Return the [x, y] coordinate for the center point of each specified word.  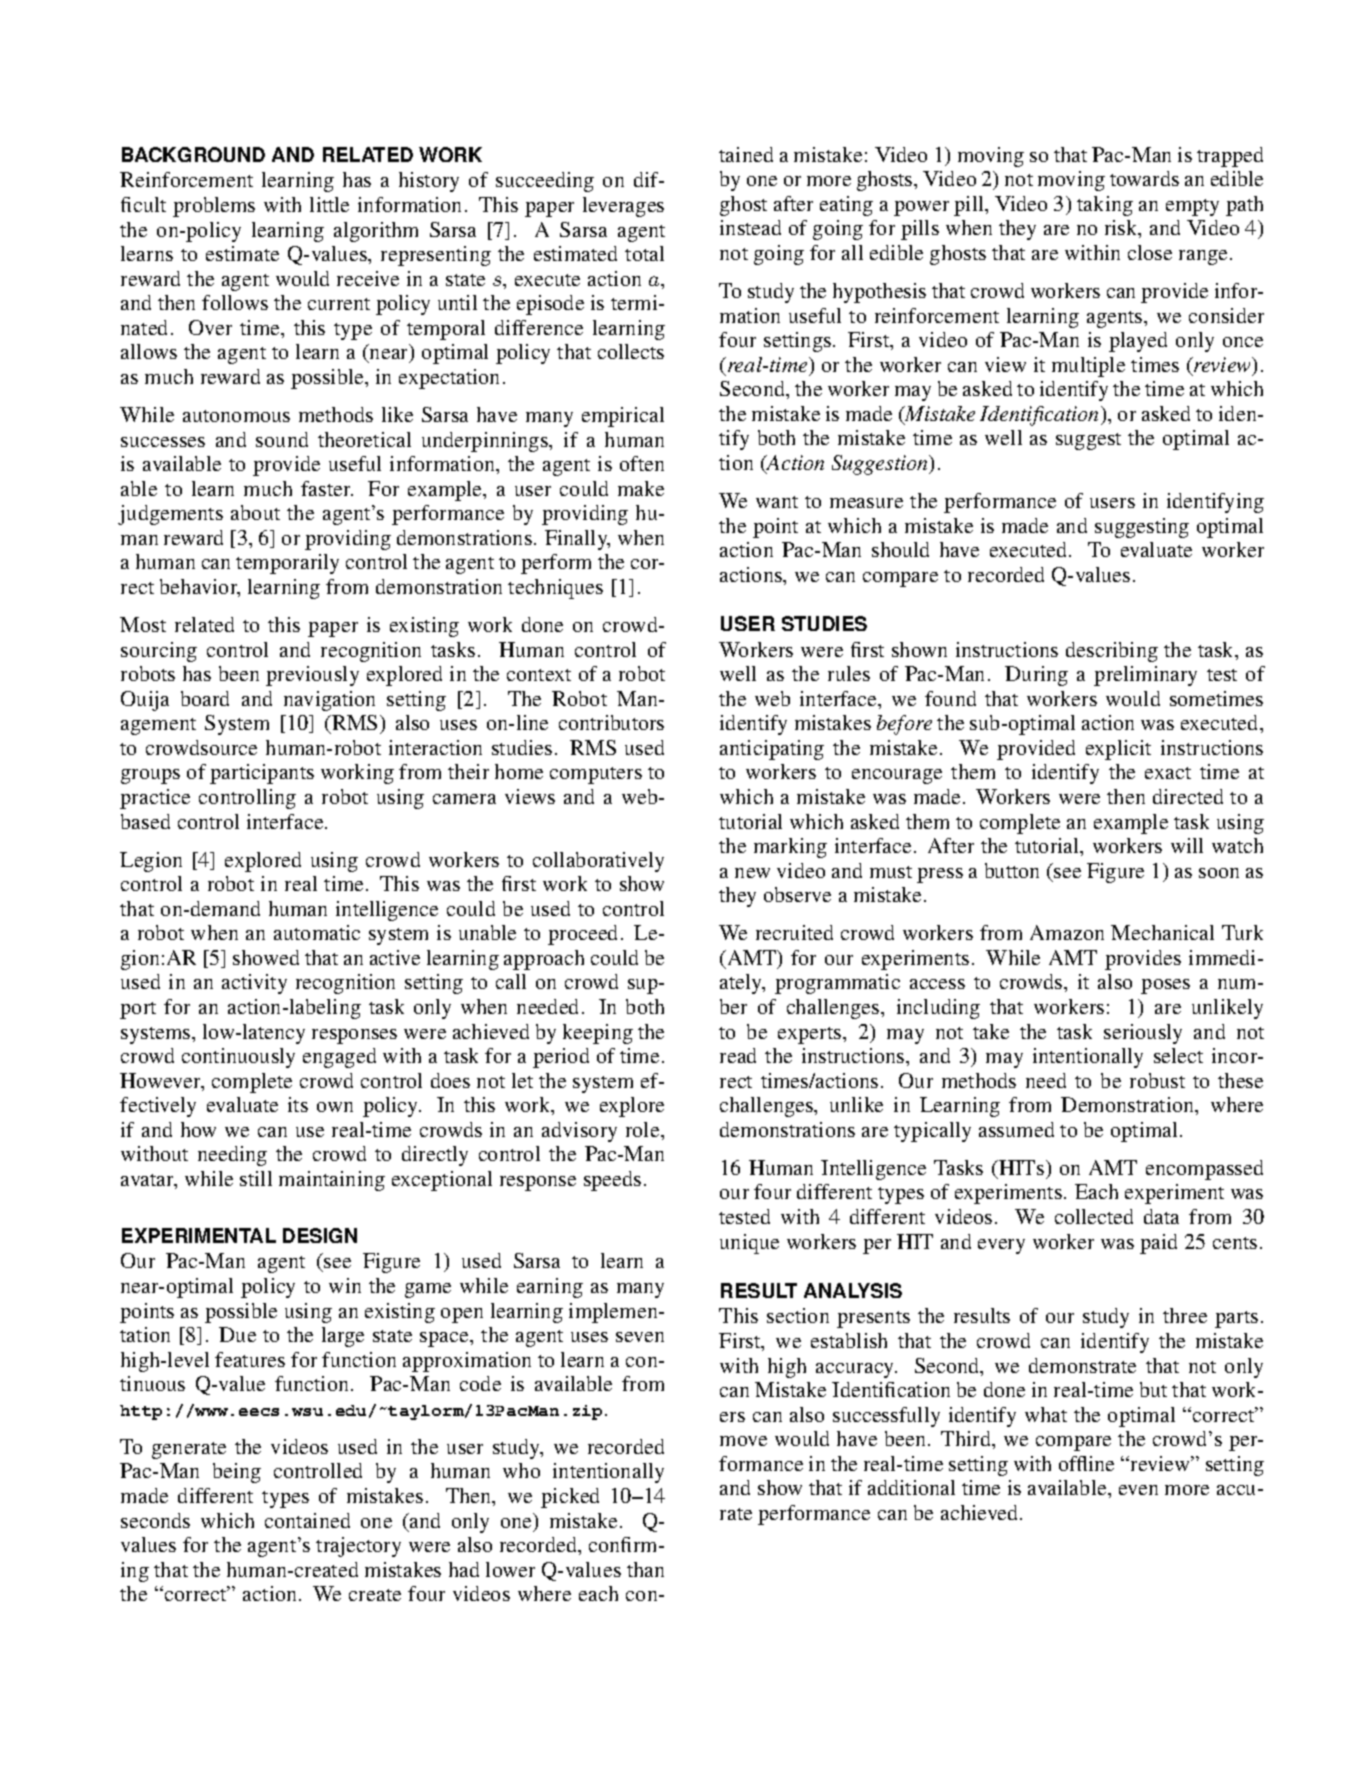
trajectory [358, 1547]
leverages [623, 207]
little [329, 204]
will [1187, 845]
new [752, 873]
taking [1105, 206]
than [645, 1569]
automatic [317, 932]
